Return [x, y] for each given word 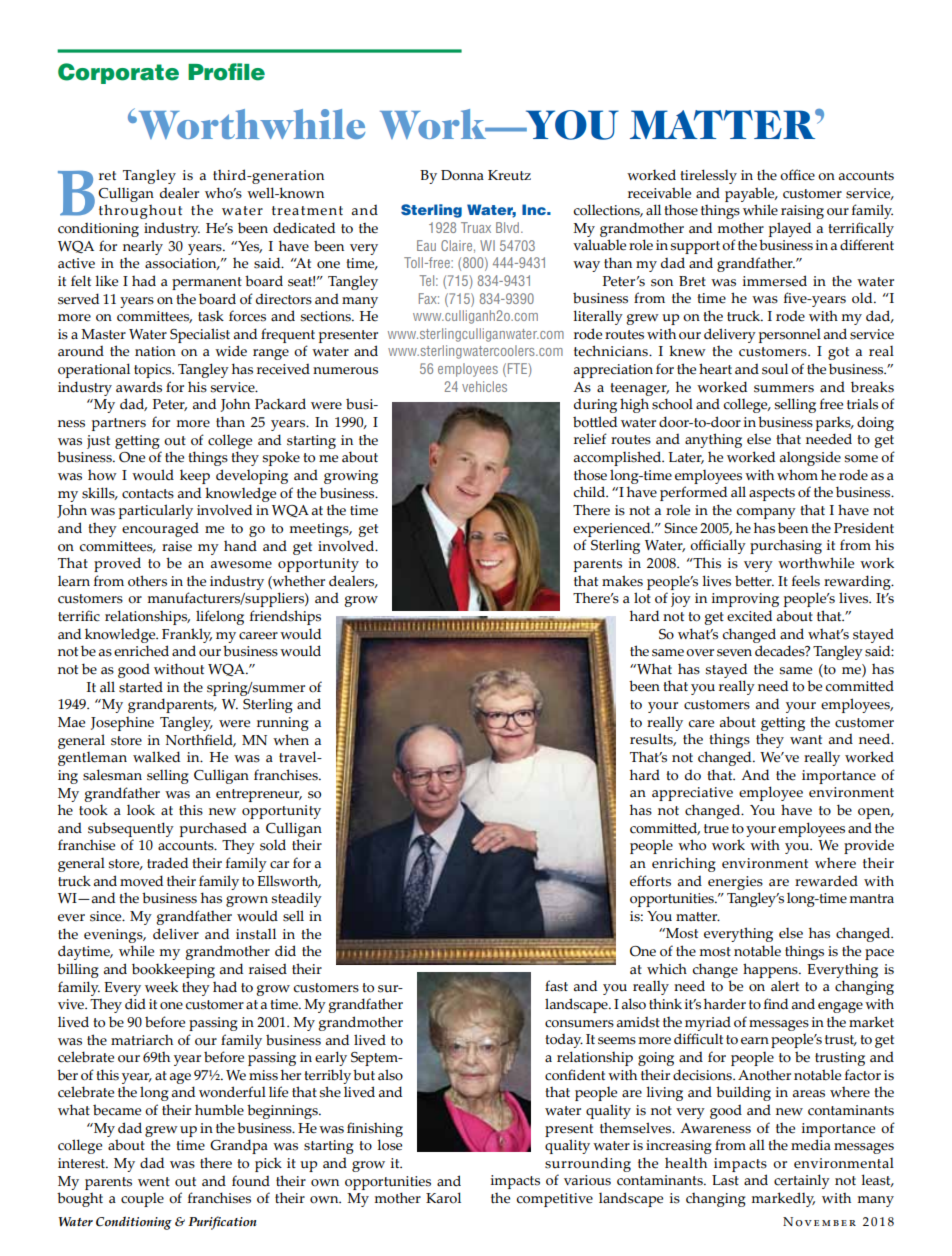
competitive [555, 1200]
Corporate [118, 73]
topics [154, 371]
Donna [462, 175]
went [154, 1182]
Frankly [187, 635]
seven [734, 653]
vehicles [484, 386]
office [797, 175]
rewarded [826, 881]
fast [556, 986]
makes [622, 581]
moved [141, 881]
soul [775, 369]
